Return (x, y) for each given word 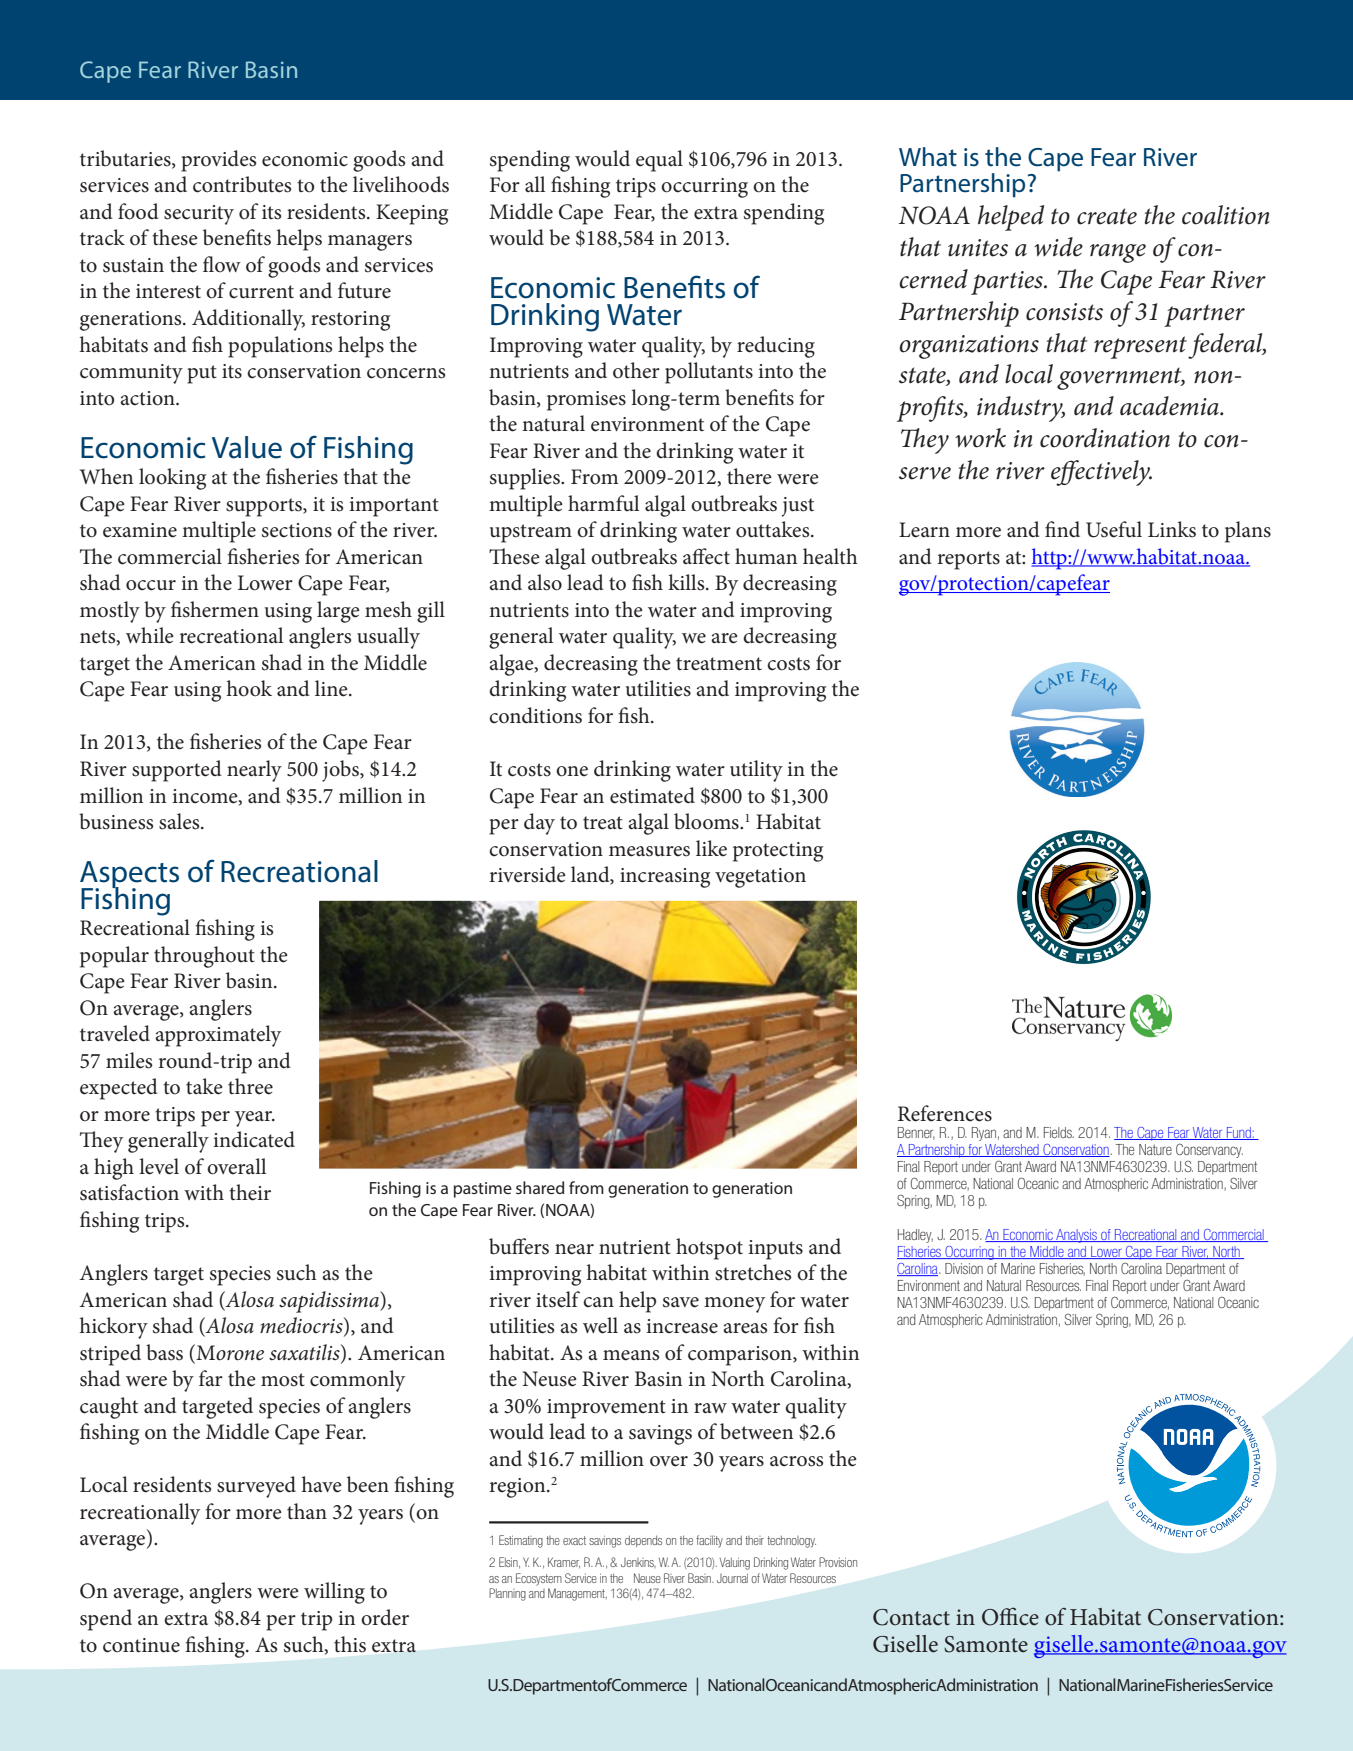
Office (1010, 1616)
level (159, 1166)
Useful (1114, 529)
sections (297, 530)
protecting (778, 852)
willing (334, 1593)
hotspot (709, 1249)
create (1107, 216)
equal (659, 161)
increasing (665, 878)
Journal (732, 1578)
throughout (204, 957)
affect (706, 556)
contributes (242, 184)
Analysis (1076, 1236)
